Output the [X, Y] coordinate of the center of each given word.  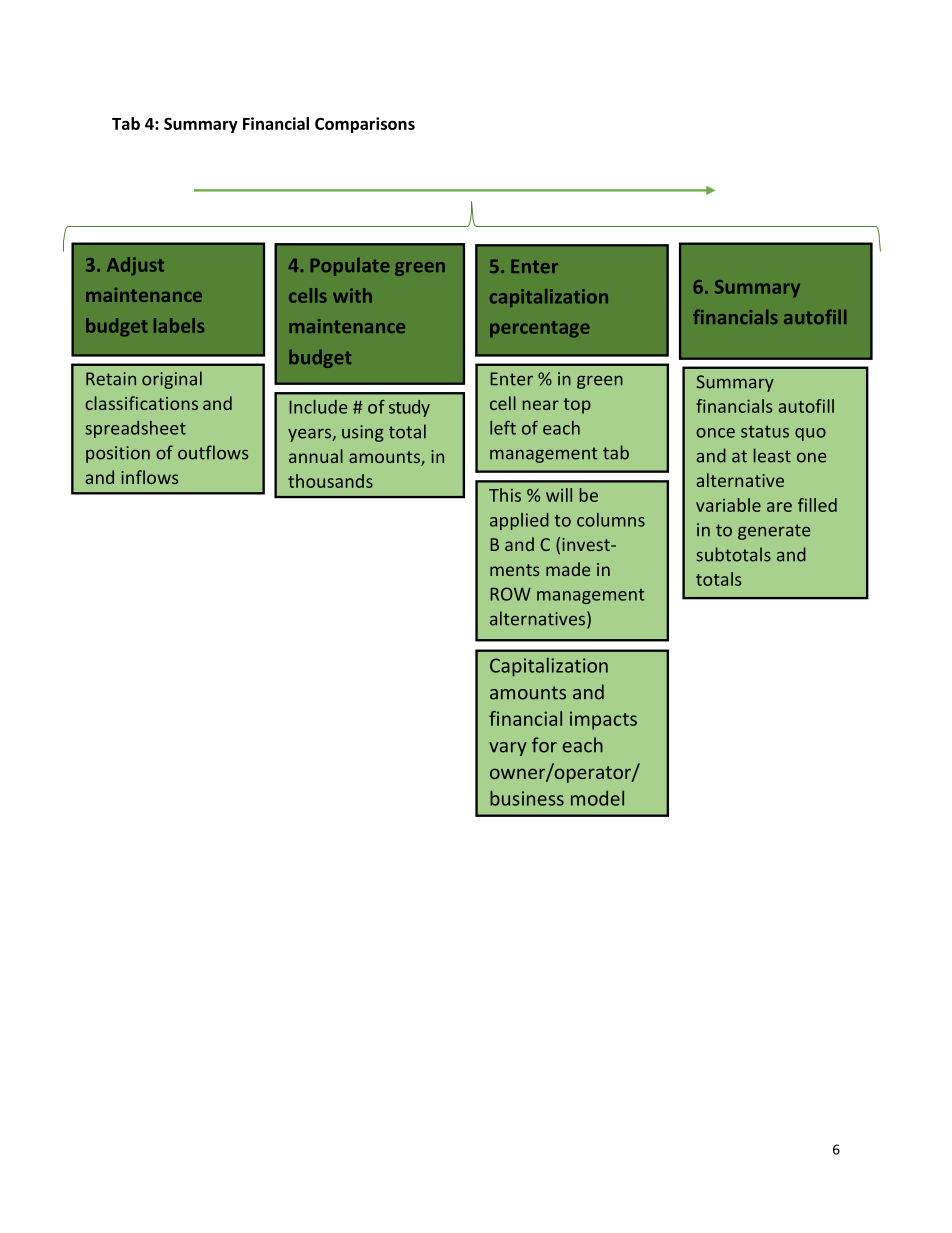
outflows [213, 452]
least [772, 455]
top [577, 406]
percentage [540, 329]
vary [508, 749]
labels [179, 325]
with [352, 295]
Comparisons [365, 125]
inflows [149, 477]
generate [774, 532]
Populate [350, 266]
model [597, 798]
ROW [510, 594]
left [503, 428]
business [527, 798]
